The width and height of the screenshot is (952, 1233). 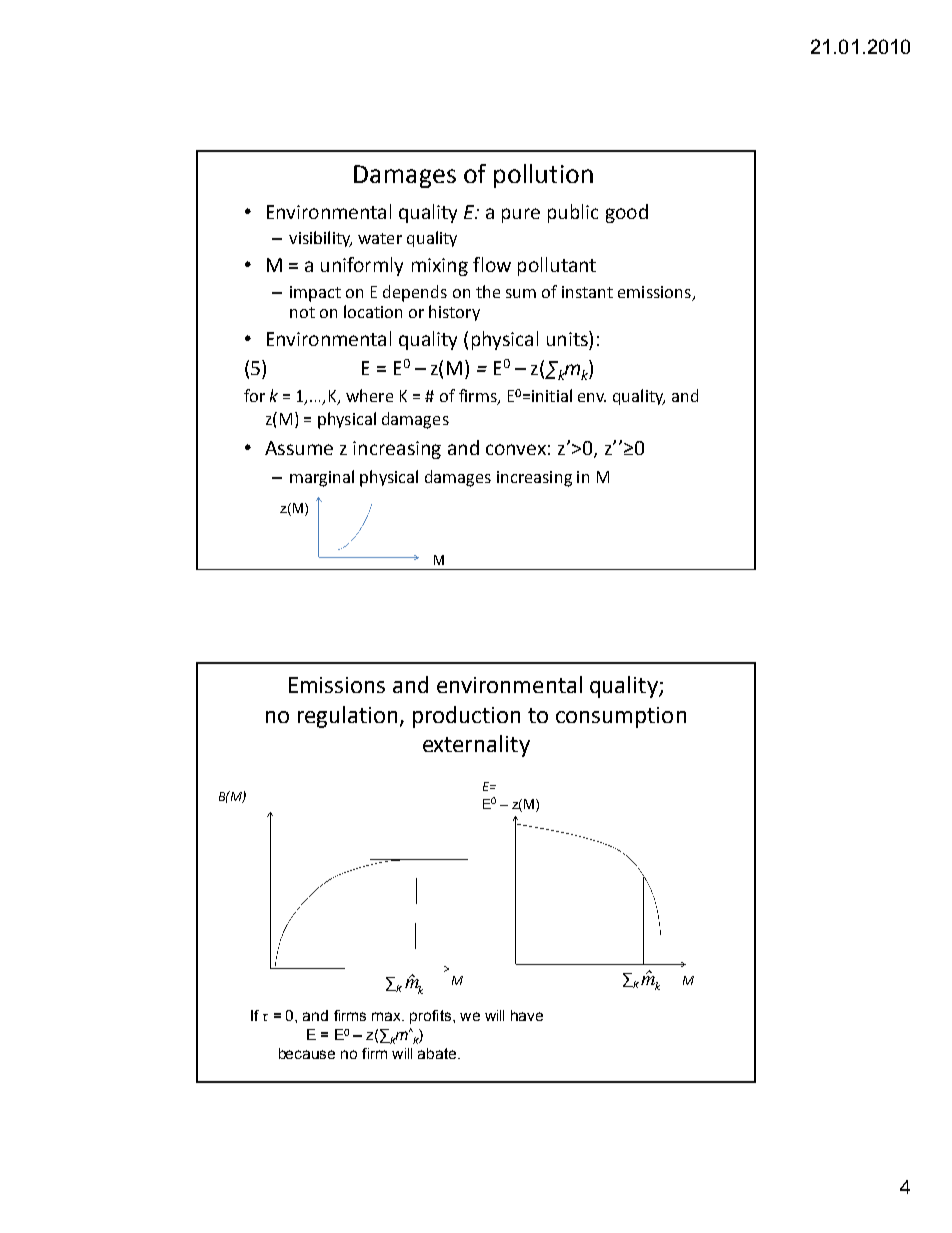 What do you see at coordinates (568, 338) in the screenshot?
I see `units` at bounding box center [568, 338].
